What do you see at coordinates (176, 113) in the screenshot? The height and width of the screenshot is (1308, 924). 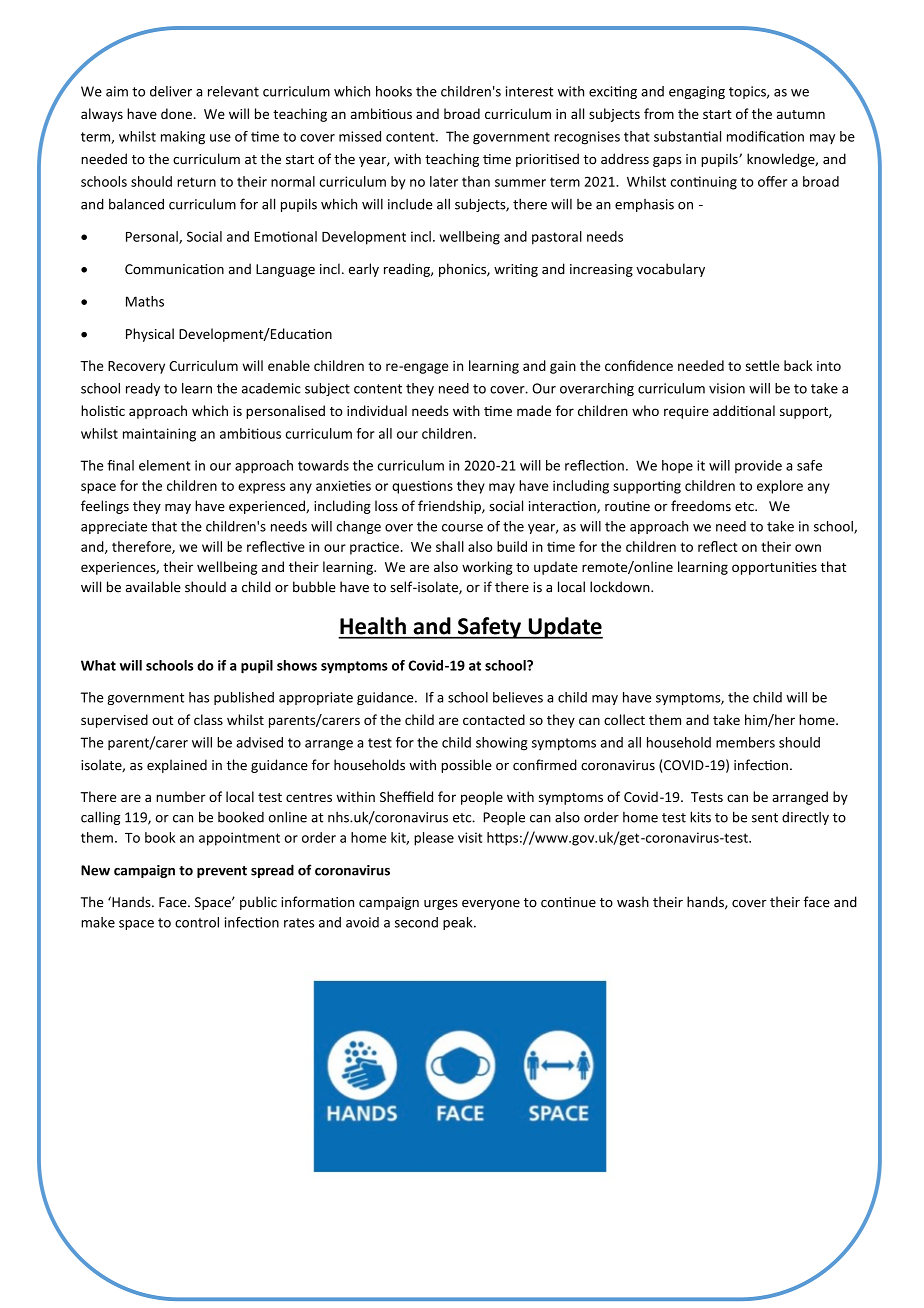 I see `done` at bounding box center [176, 113].
